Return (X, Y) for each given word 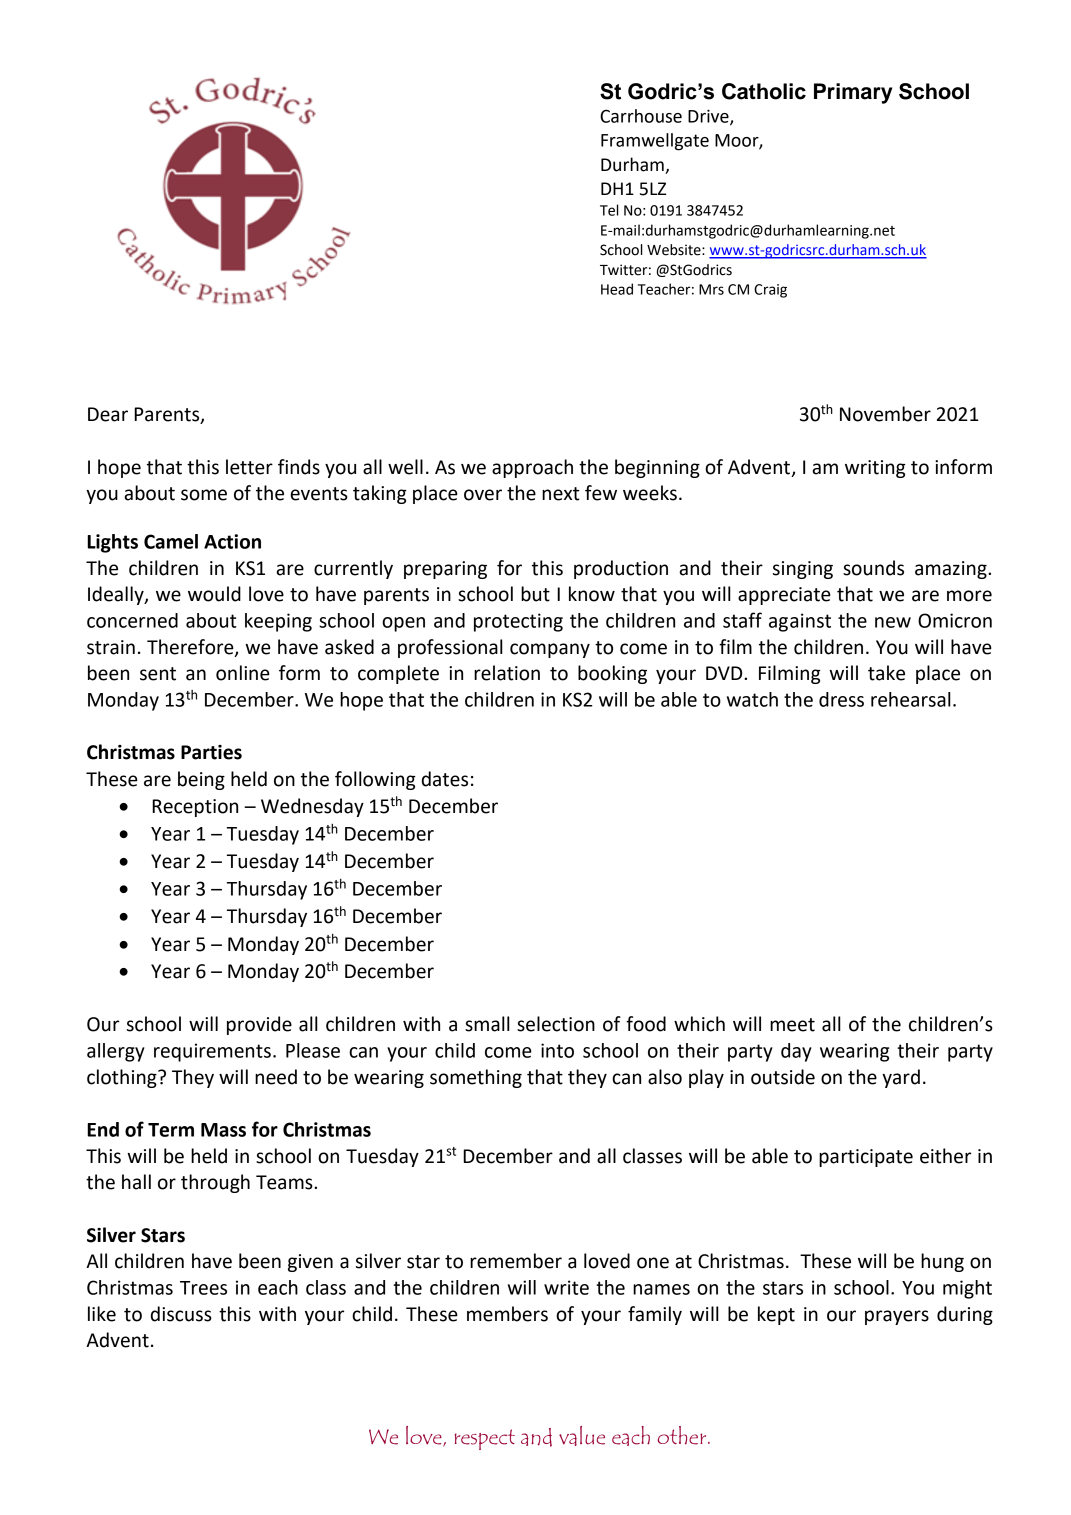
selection (556, 1024)
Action (232, 541)
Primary (853, 93)
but (535, 594)
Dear (108, 414)
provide (259, 1025)
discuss (181, 1314)
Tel (609, 210)
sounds (873, 568)
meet (792, 1025)
